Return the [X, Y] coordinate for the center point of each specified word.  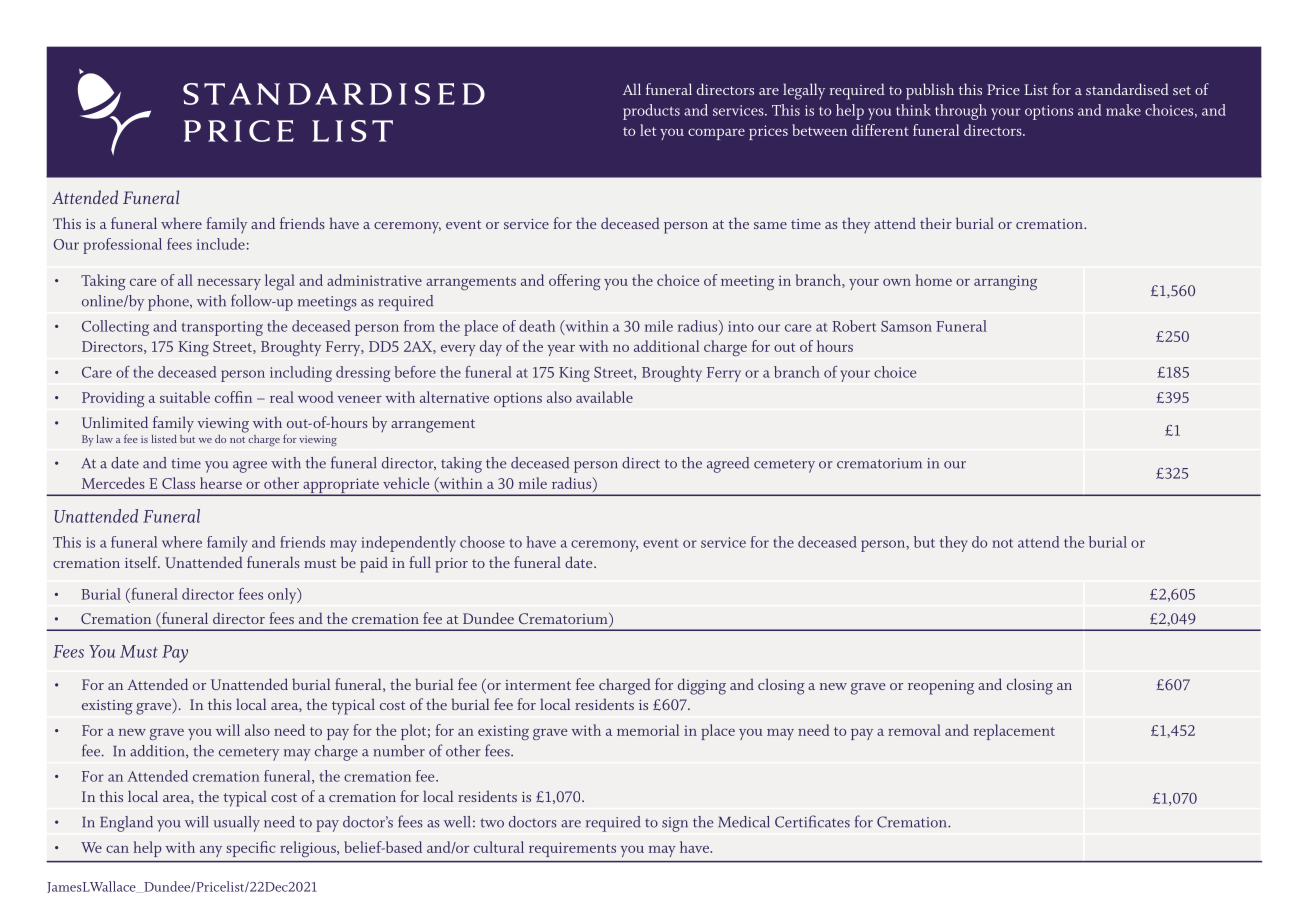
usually [236, 824]
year [561, 350]
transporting [222, 328]
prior [451, 565]
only [283, 596]
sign [675, 824]
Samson [906, 326]
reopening [941, 687]
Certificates [812, 821]
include [221, 244]
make [1123, 110]
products [651, 112]
